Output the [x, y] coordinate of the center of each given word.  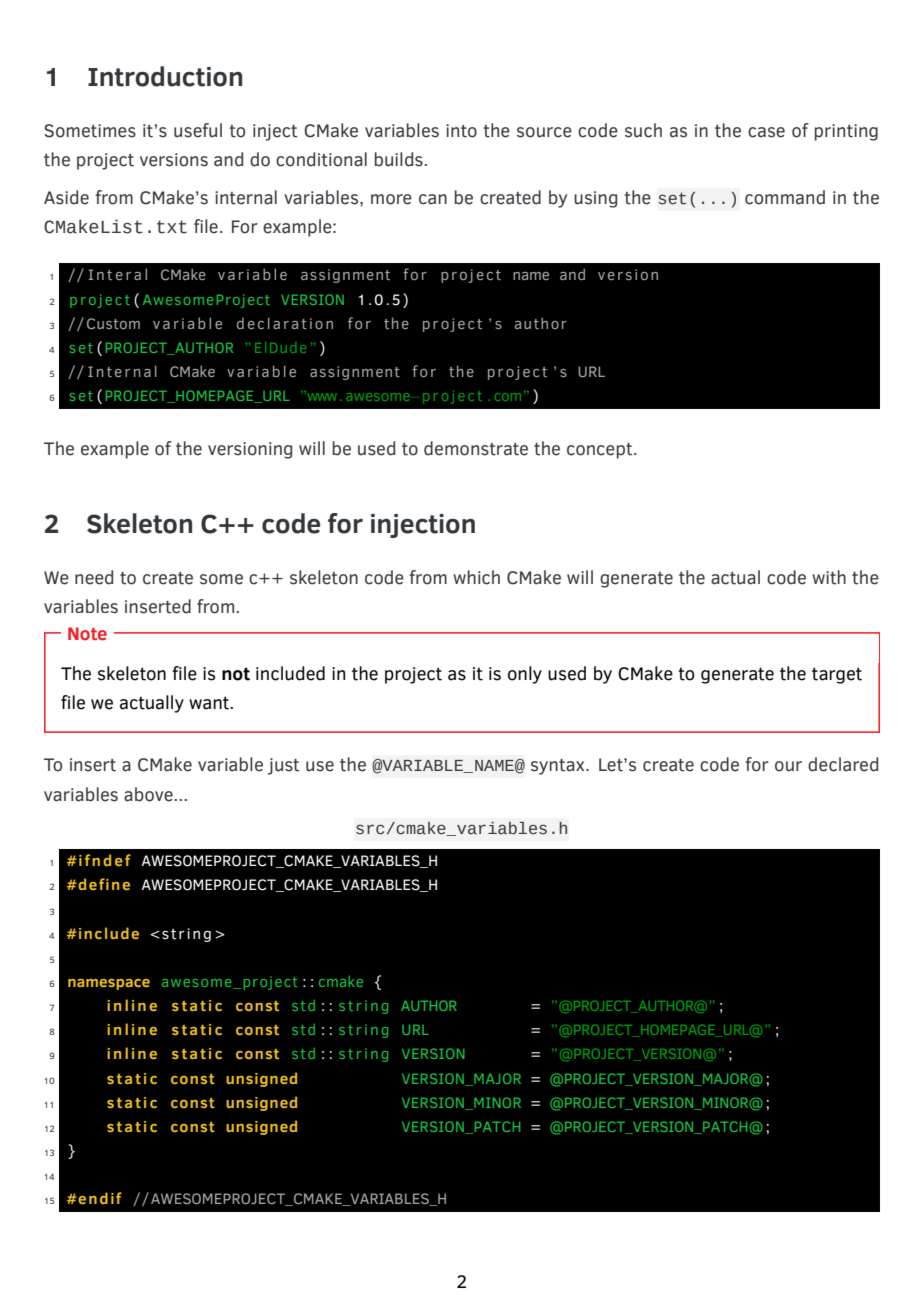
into [461, 131]
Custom [113, 323]
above [148, 794]
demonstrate [476, 448]
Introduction [165, 76]
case [766, 132]
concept [601, 451]
